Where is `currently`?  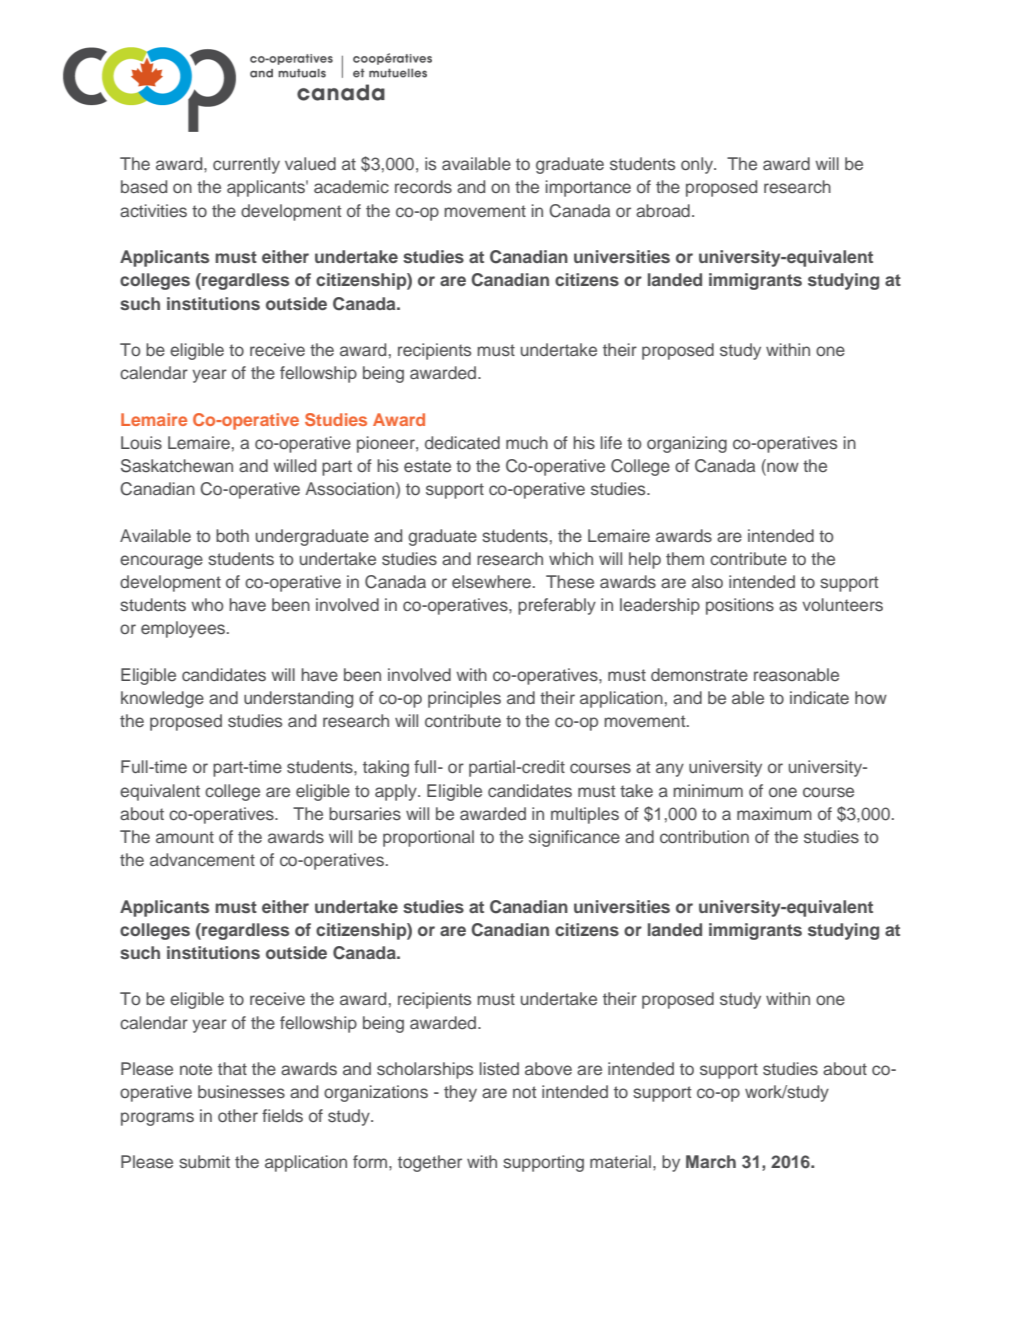
currently is located at coordinates (246, 165).
